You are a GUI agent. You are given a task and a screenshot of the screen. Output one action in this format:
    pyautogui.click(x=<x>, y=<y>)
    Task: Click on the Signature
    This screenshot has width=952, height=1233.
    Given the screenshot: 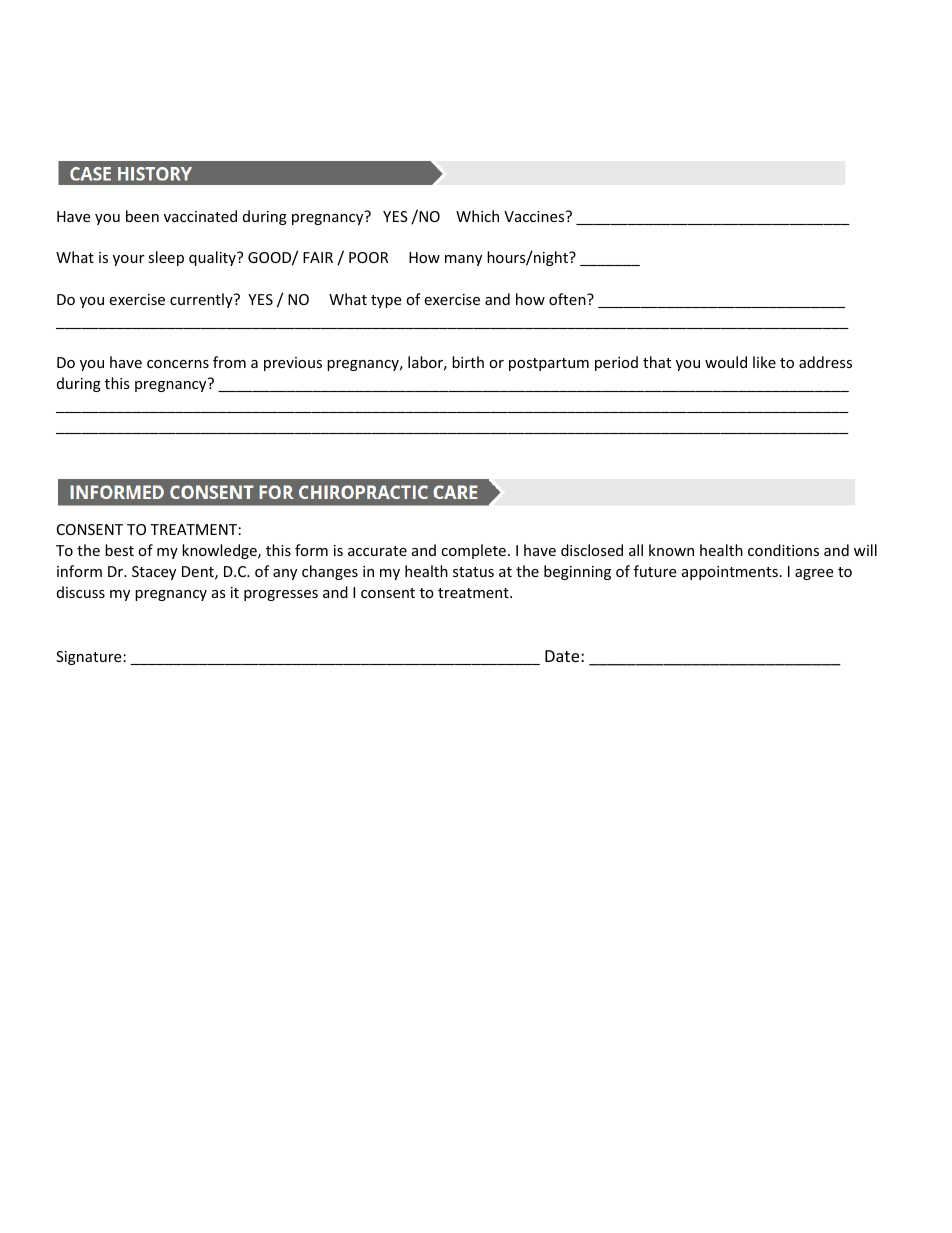 What is the action you would take?
    pyautogui.click(x=88, y=658)
